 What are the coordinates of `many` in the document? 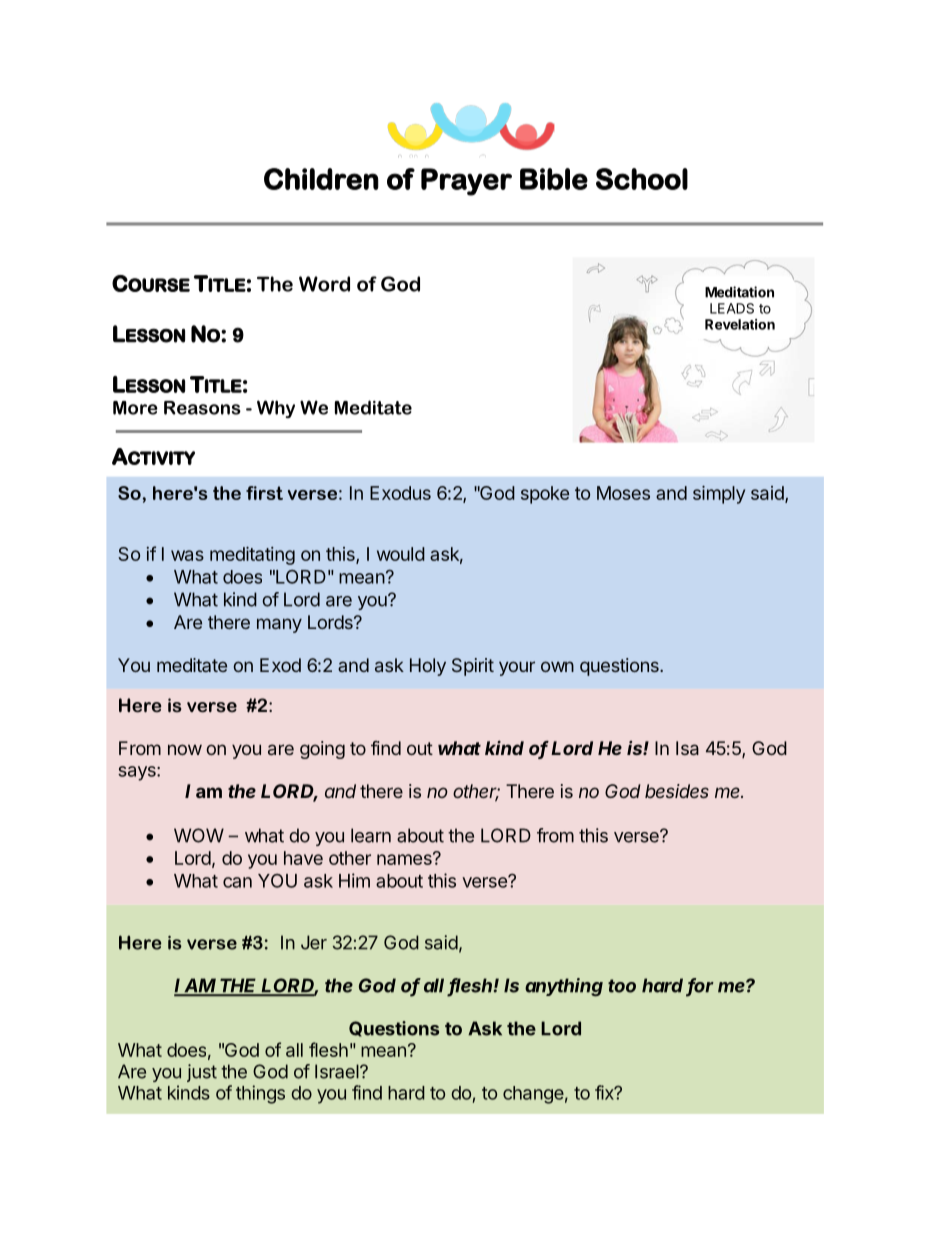 It's located at (279, 625).
